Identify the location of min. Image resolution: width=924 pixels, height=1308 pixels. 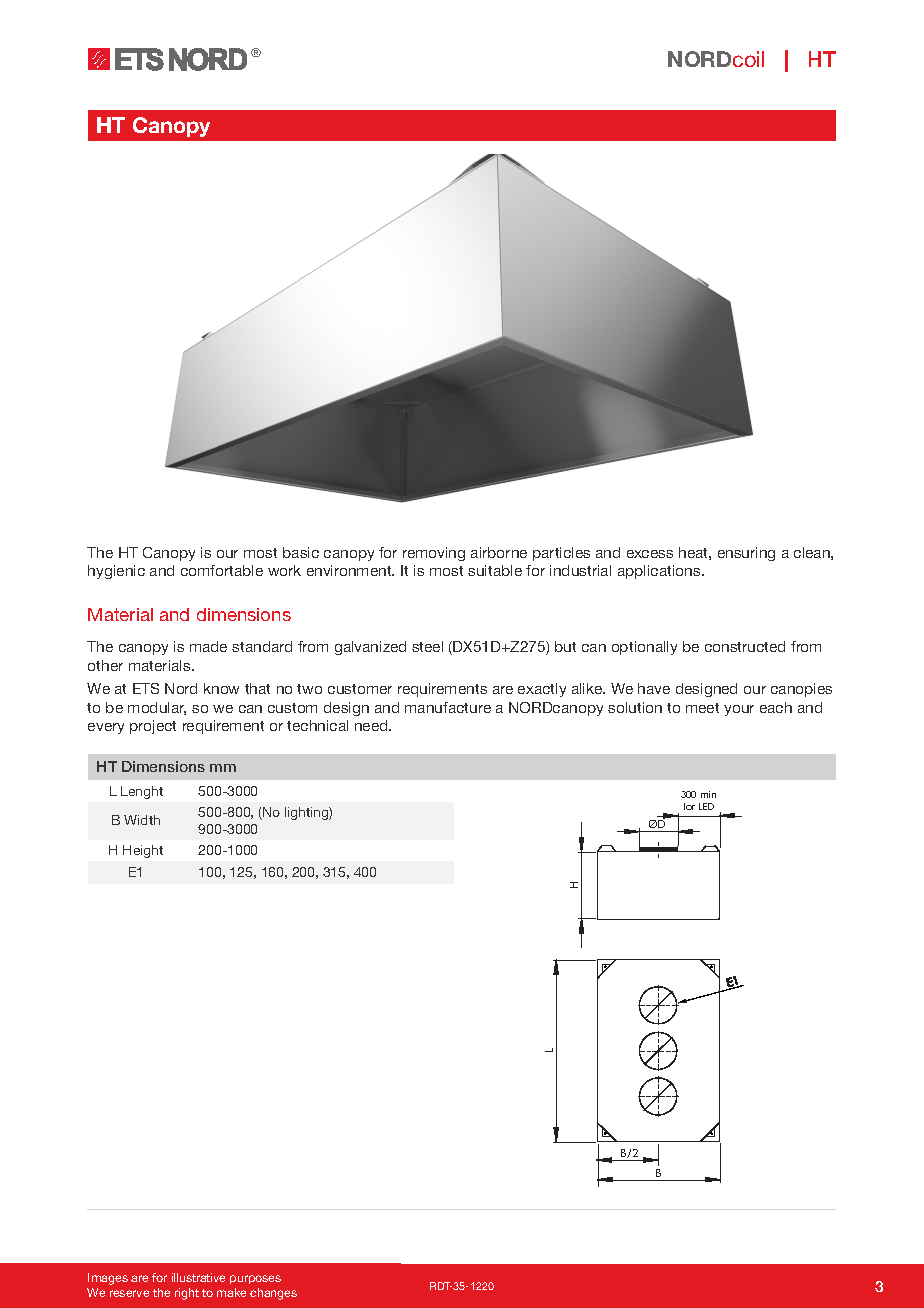
(708, 794).
